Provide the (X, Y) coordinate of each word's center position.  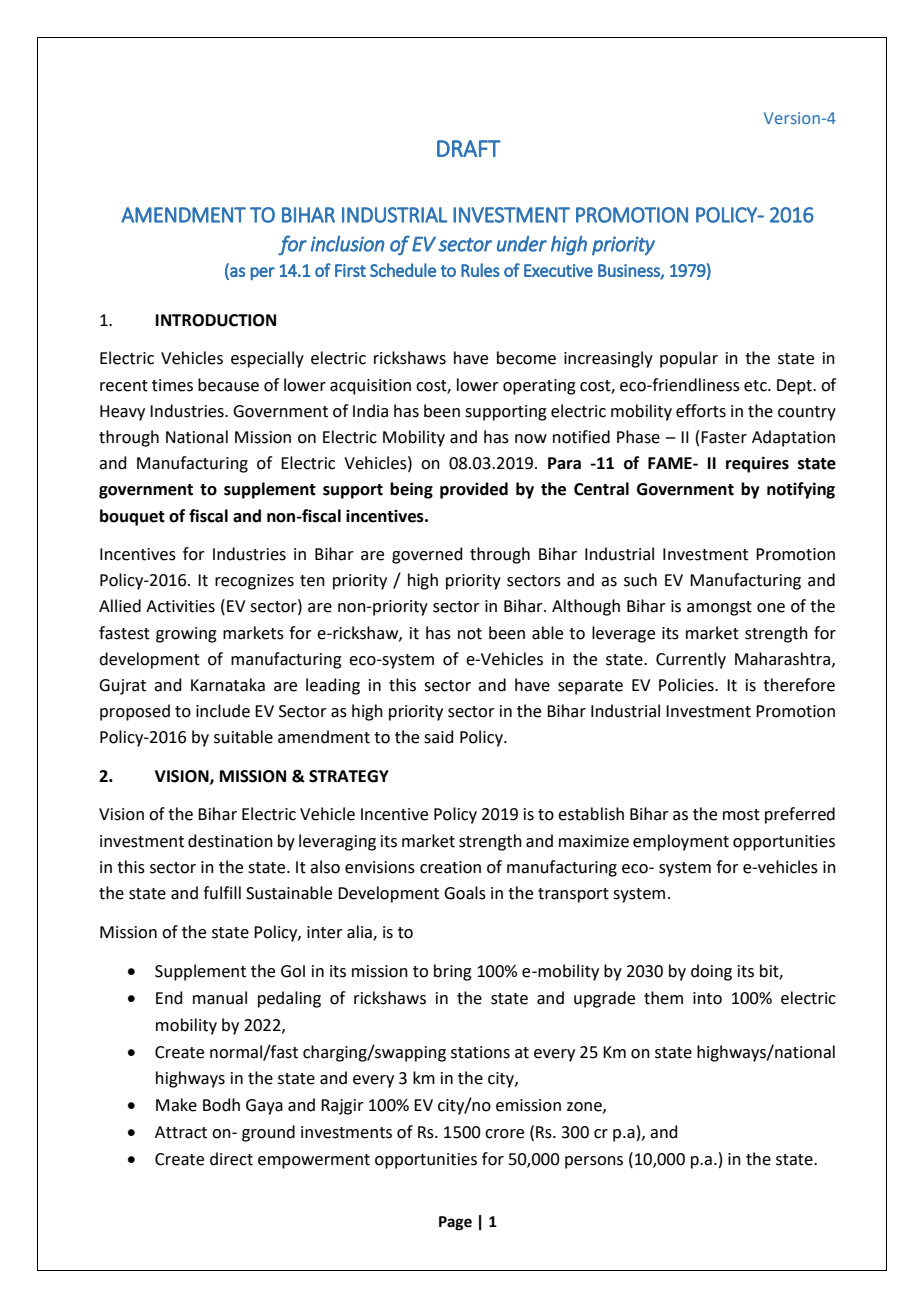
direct (231, 1159)
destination (230, 841)
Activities (180, 606)
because (228, 385)
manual (220, 998)
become (526, 358)
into (707, 998)
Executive (558, 270)
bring (453, 972)
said (439, 737)
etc (756, 386)
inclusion (347, 244)
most (741, 815)
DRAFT (469, 148)
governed (427, 555)
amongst (719, 608)
